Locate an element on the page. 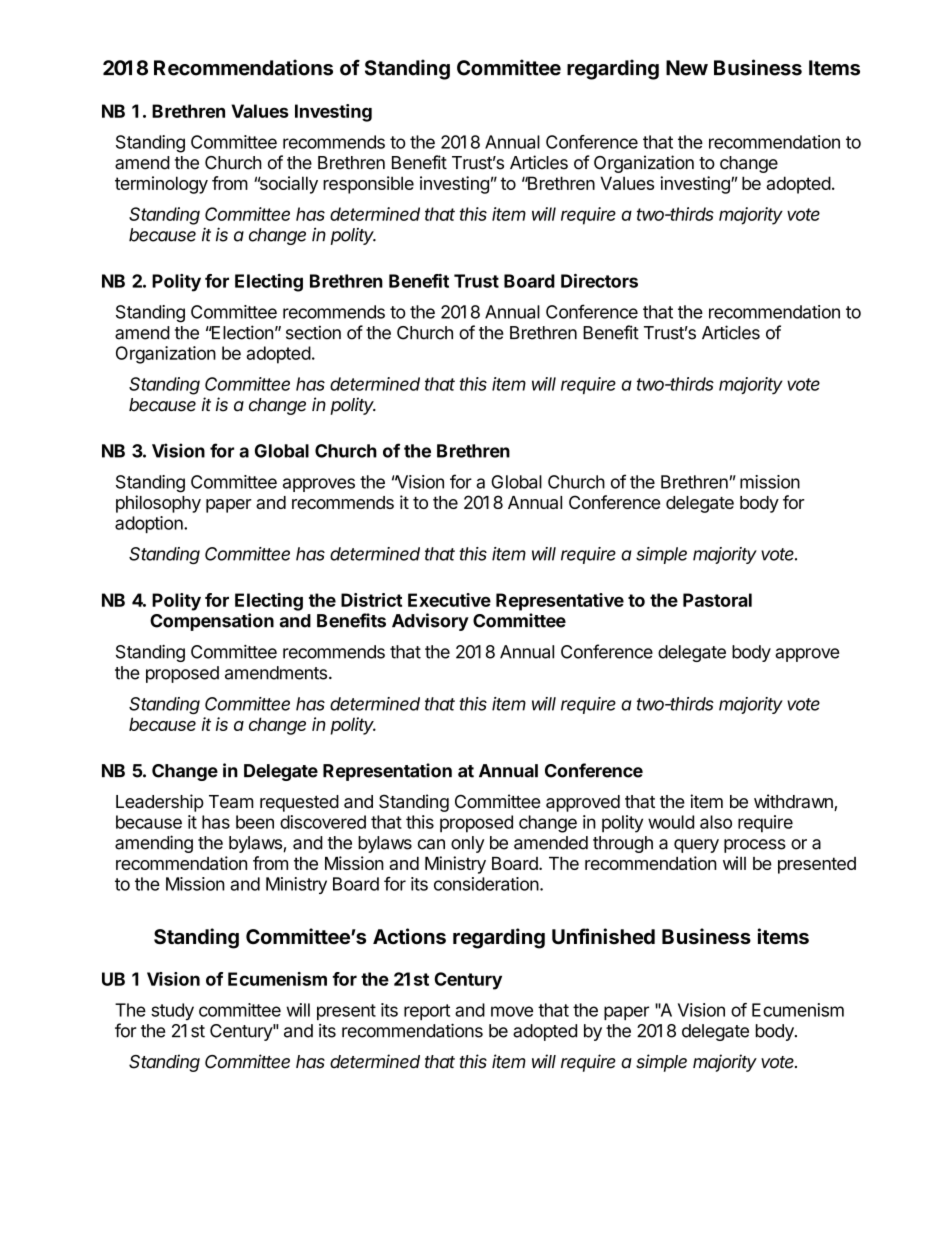  study is located at coordinates (172, 1012).
